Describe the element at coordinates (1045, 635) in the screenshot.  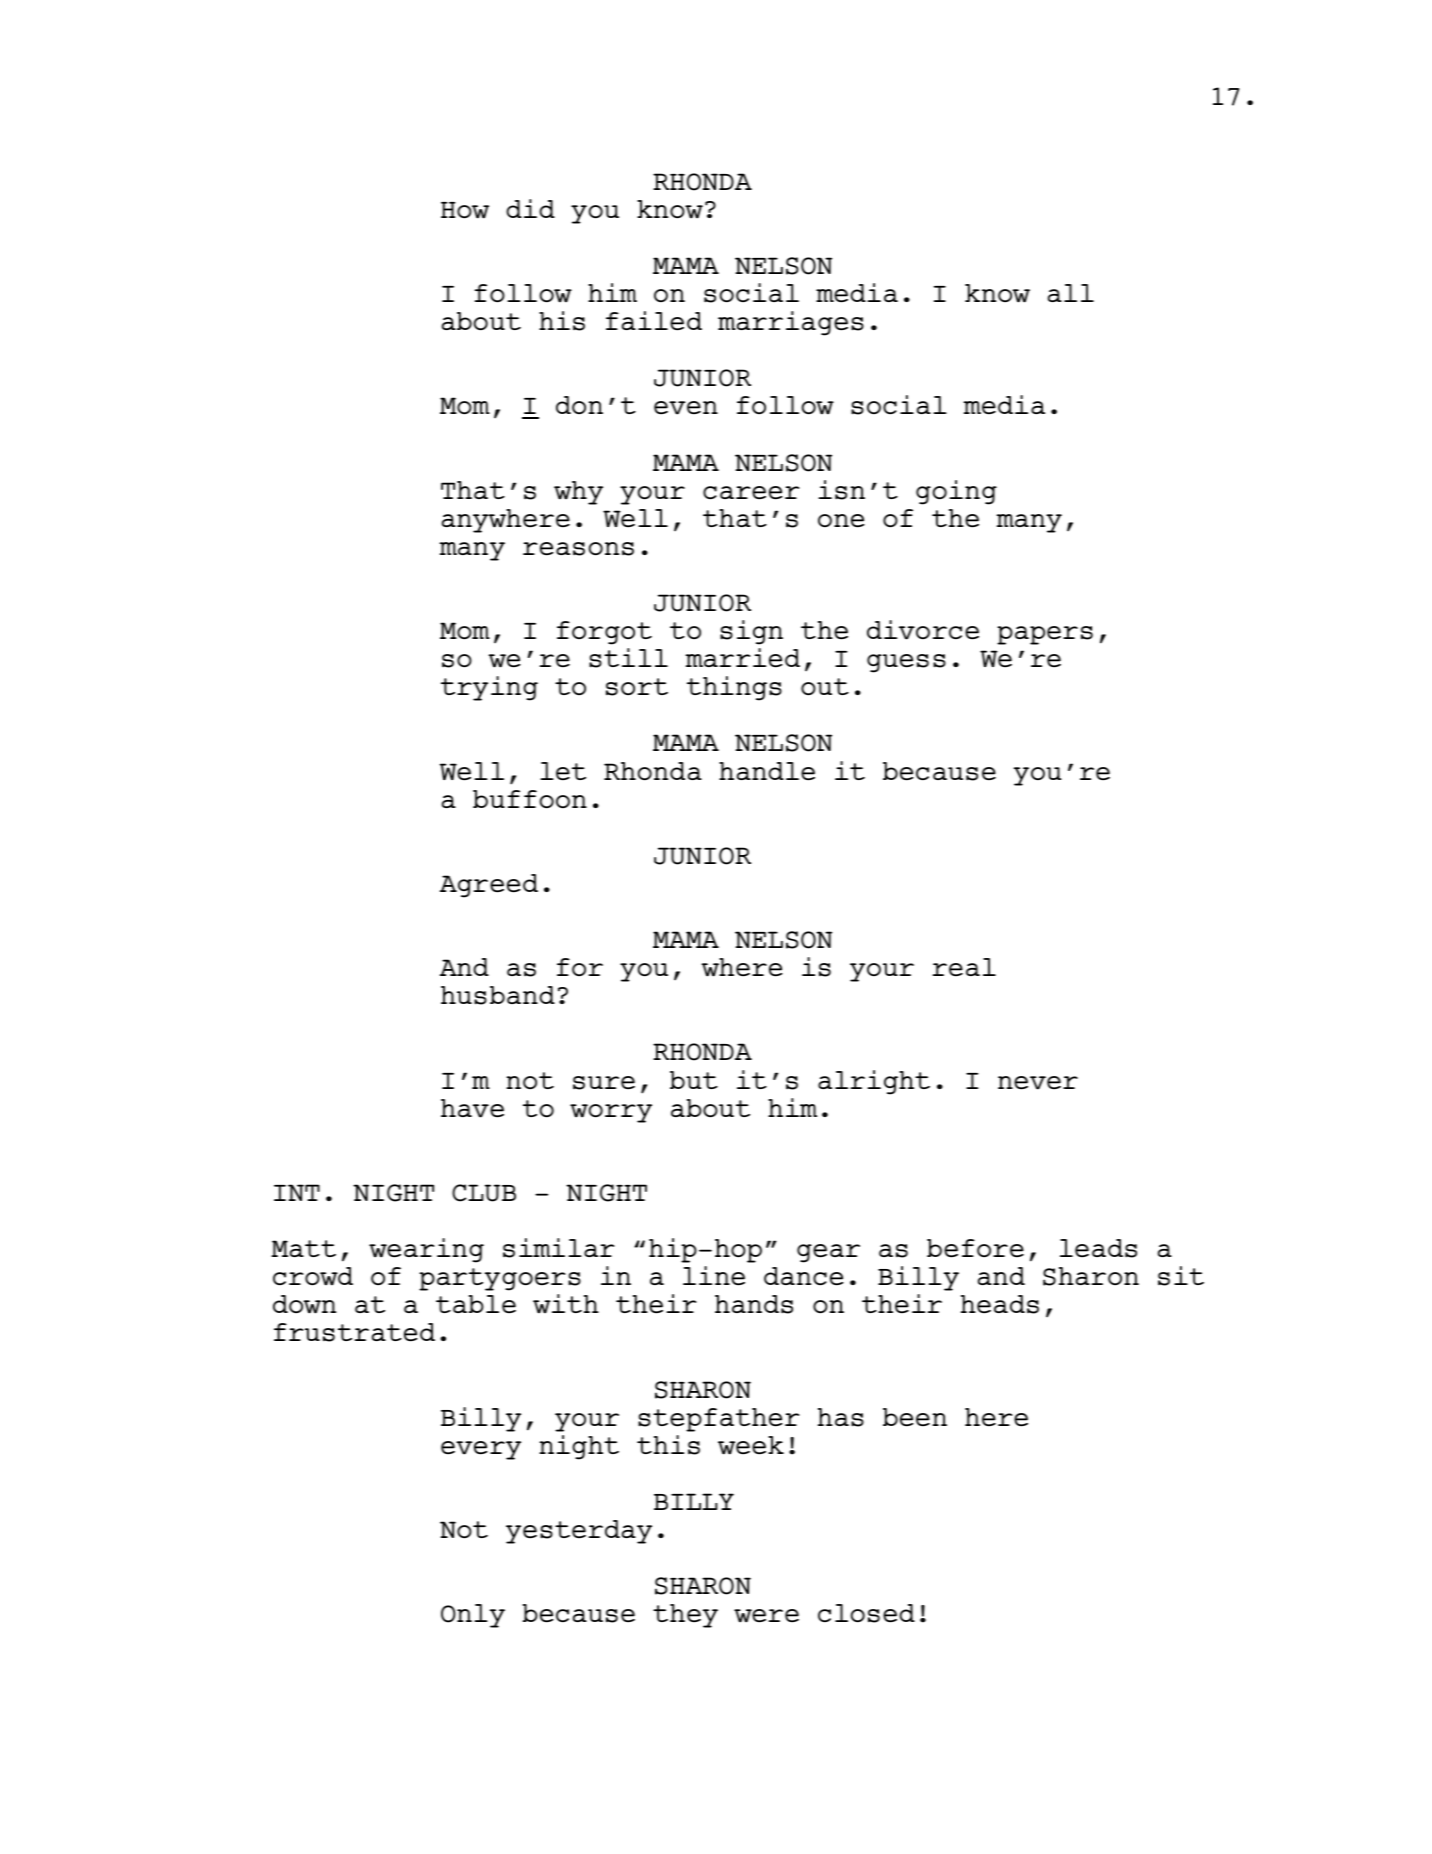
I see `papers` at that location.
